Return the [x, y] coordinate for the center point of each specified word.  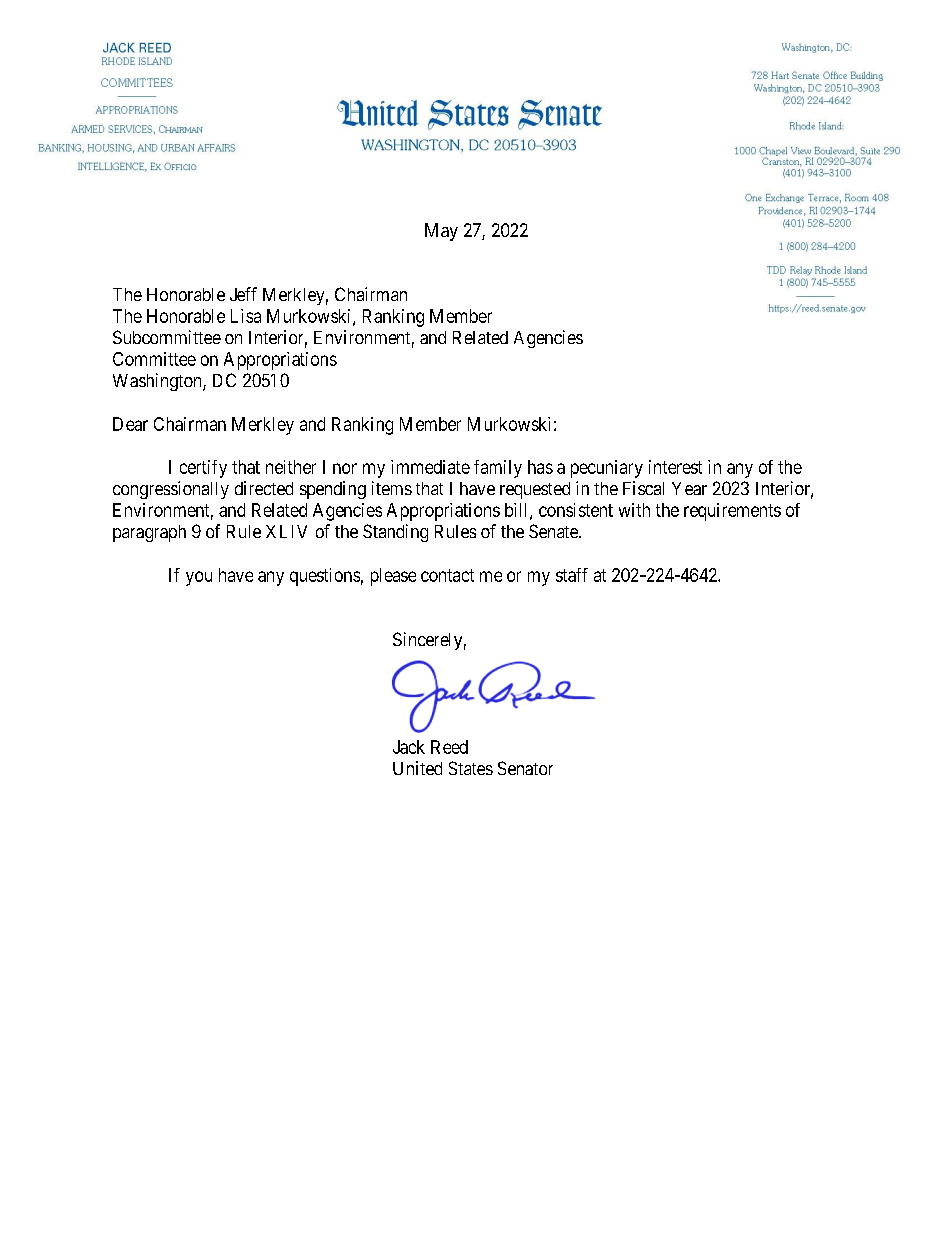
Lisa [246, 316]
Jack [409, 747]
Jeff [243, 294]
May [441, 232]
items [392, 488]
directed [264, 488]
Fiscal [643, 488]
